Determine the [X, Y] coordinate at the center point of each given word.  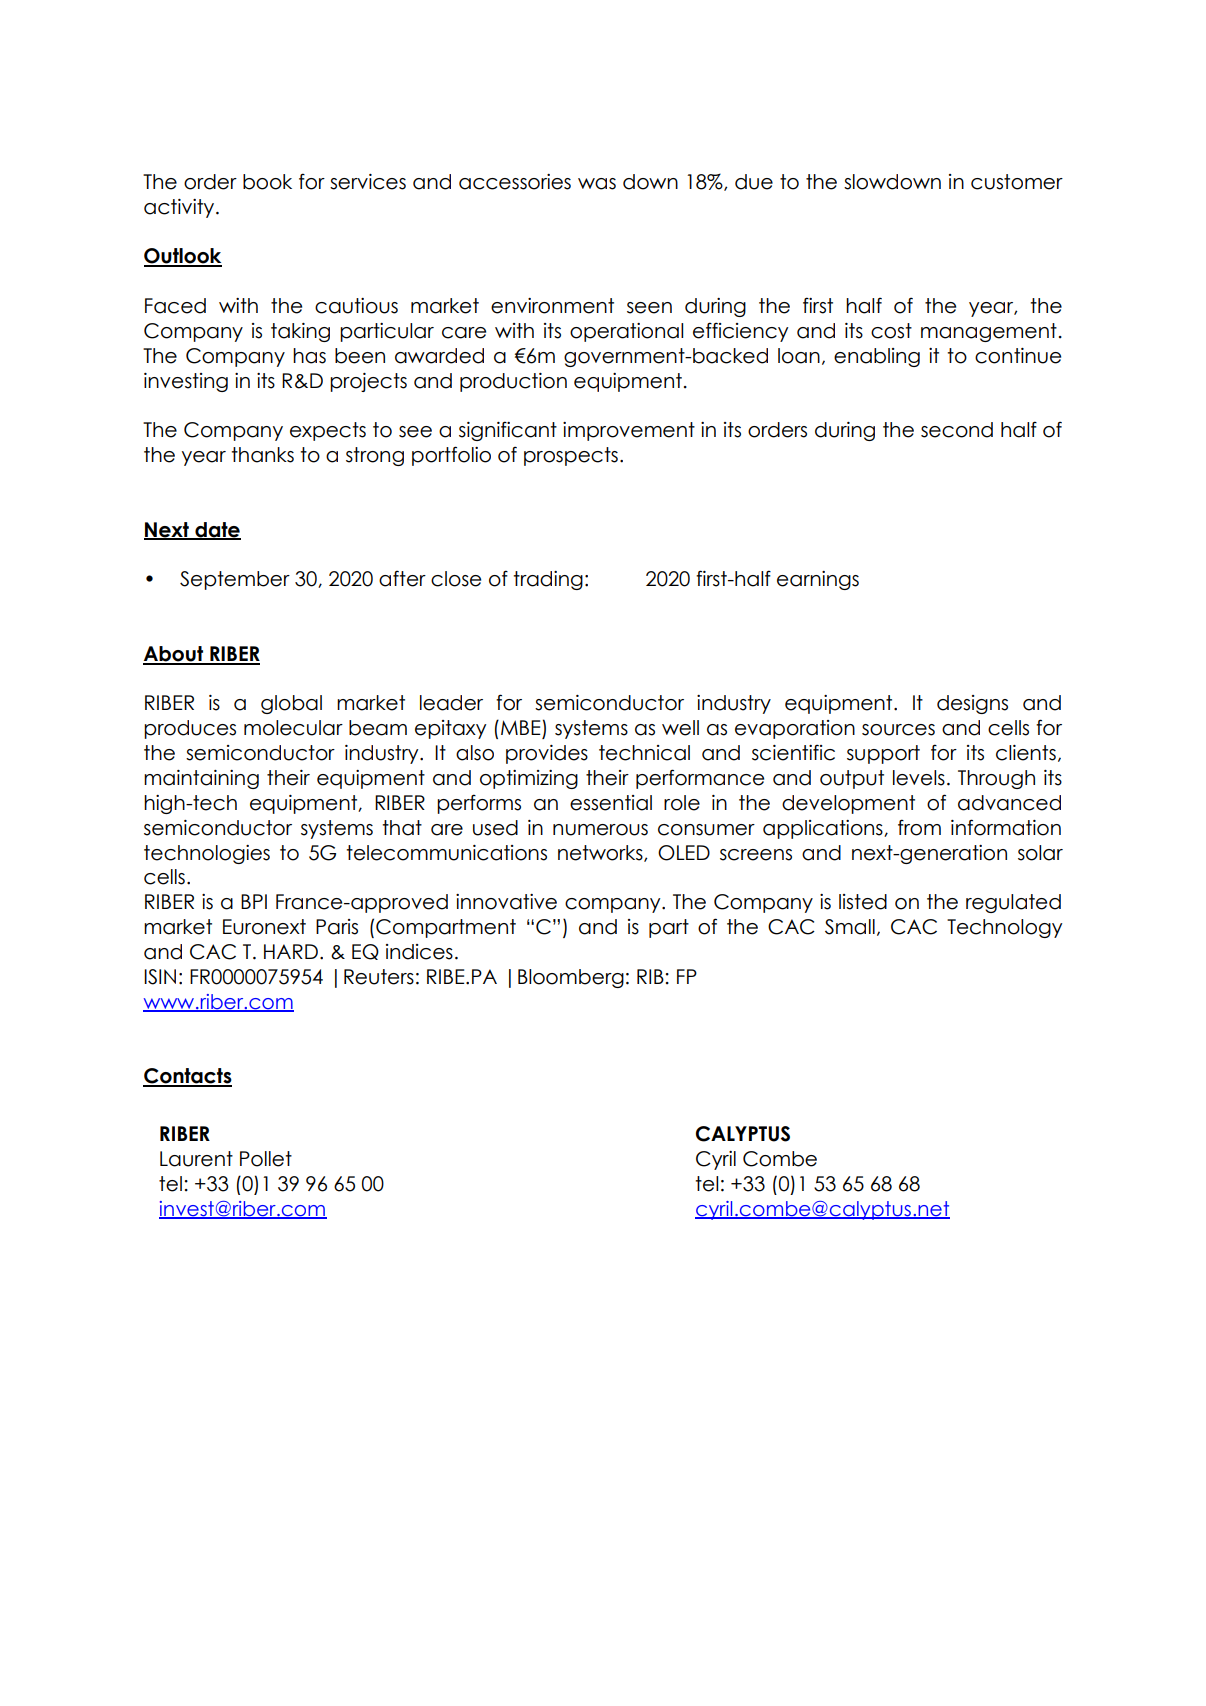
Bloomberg [571, 978]
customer [1017, 182]
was [597, 184]
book [267, 182]
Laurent [196, 1159]
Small [850, 927]
